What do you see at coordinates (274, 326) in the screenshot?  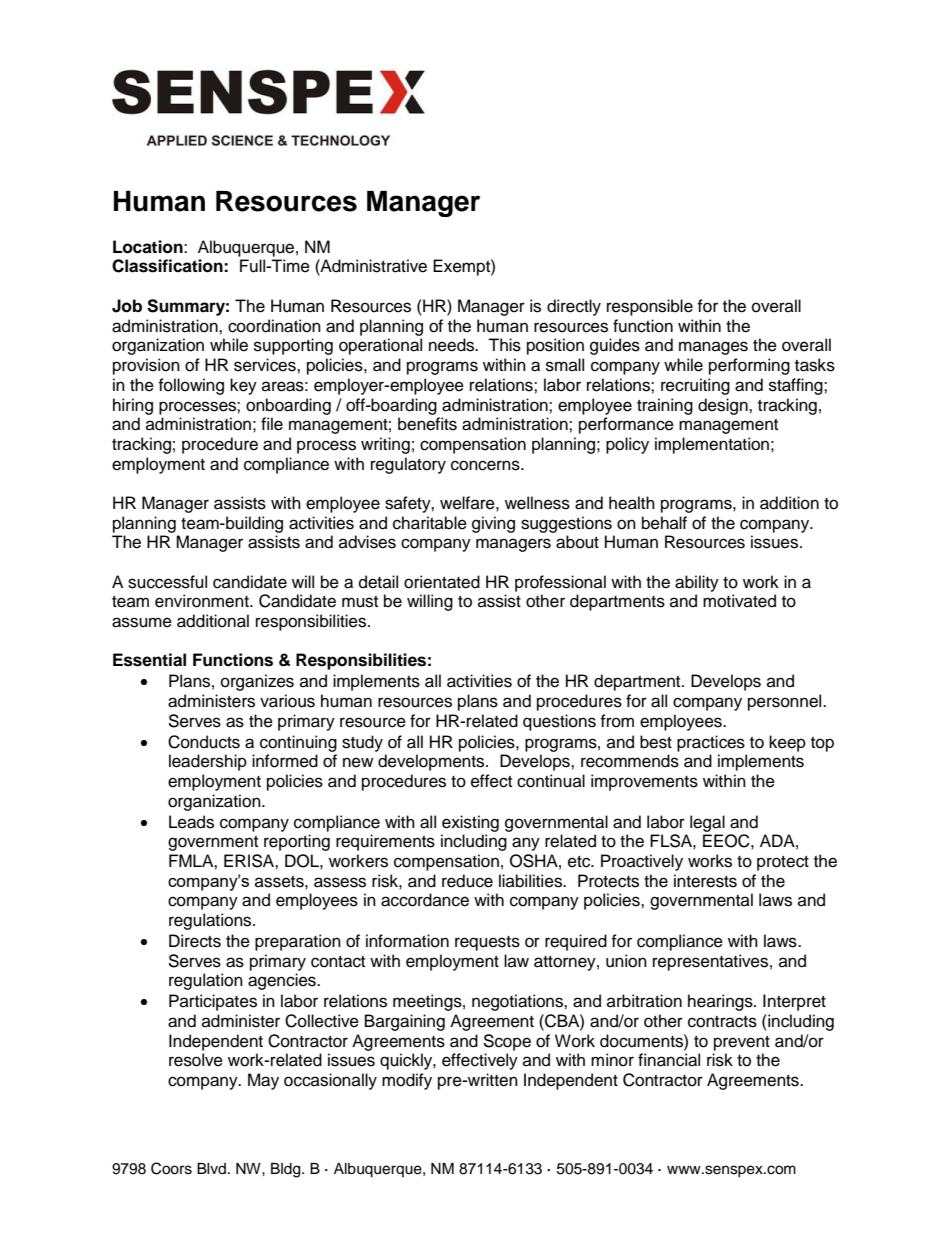 I see `coordination` at bounding box center [274, 326].
